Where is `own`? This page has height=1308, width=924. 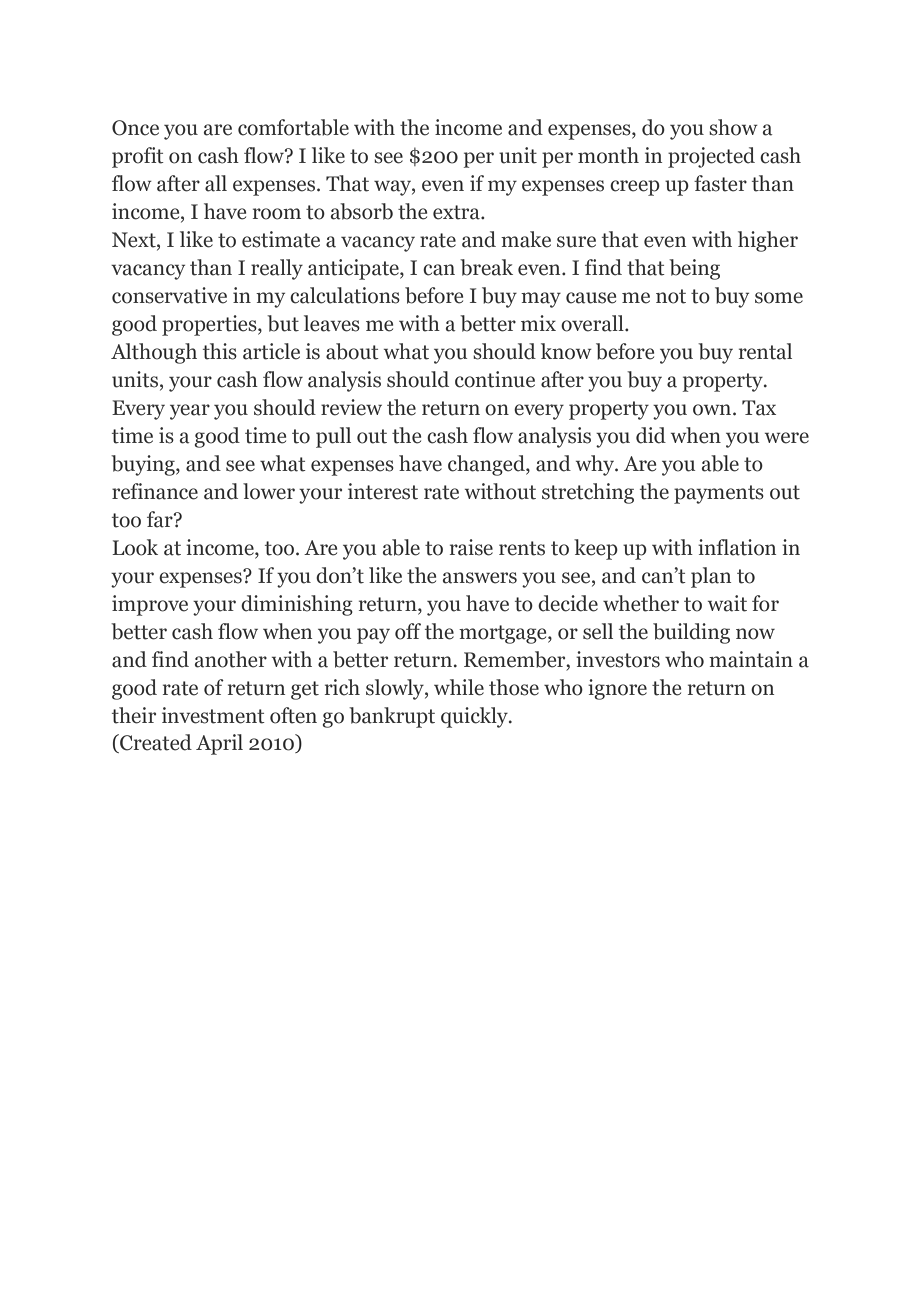
own is located at coordinates (713, 410).
